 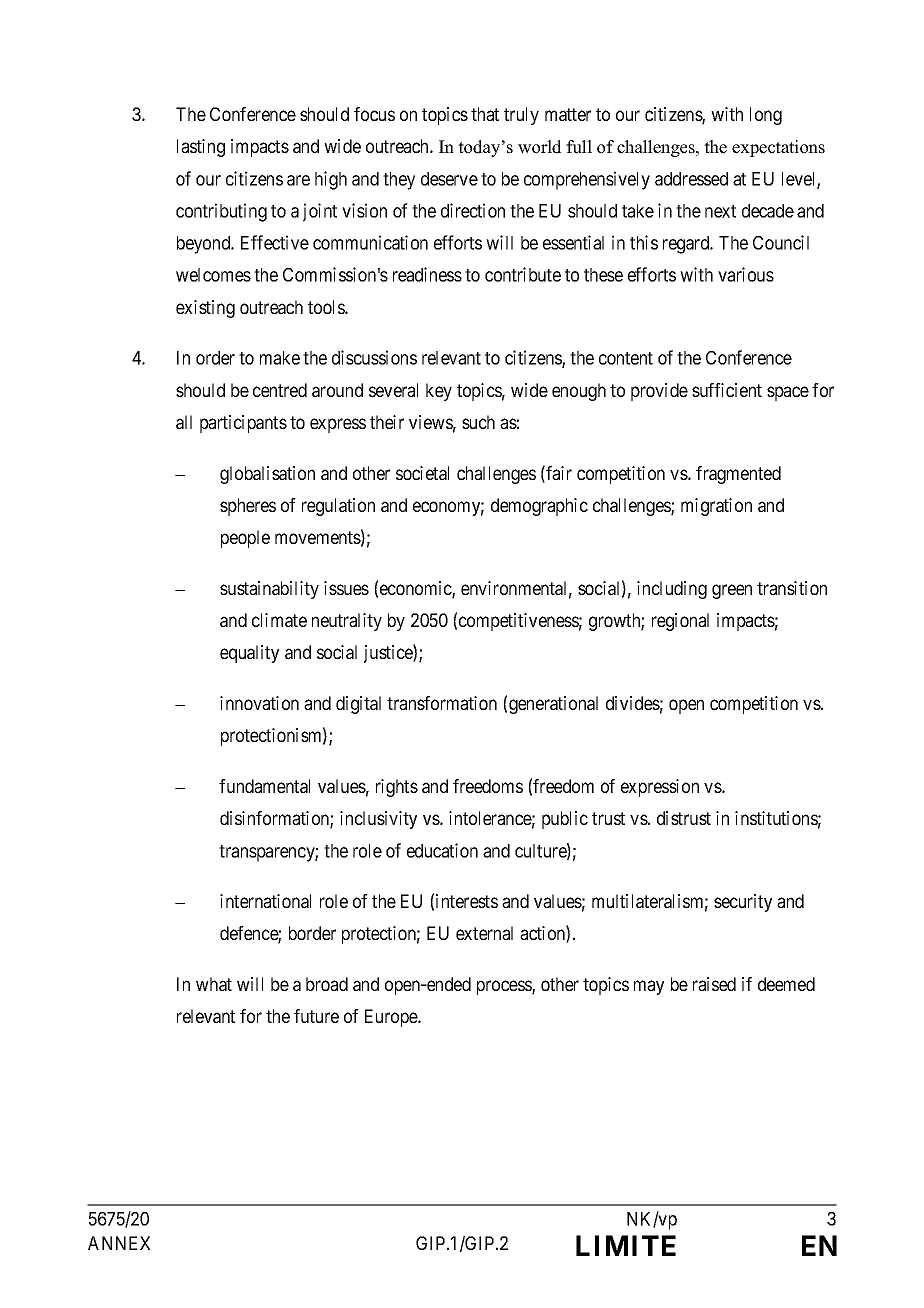 I want to click on ANNEX, so click(x=119, y=1243).
